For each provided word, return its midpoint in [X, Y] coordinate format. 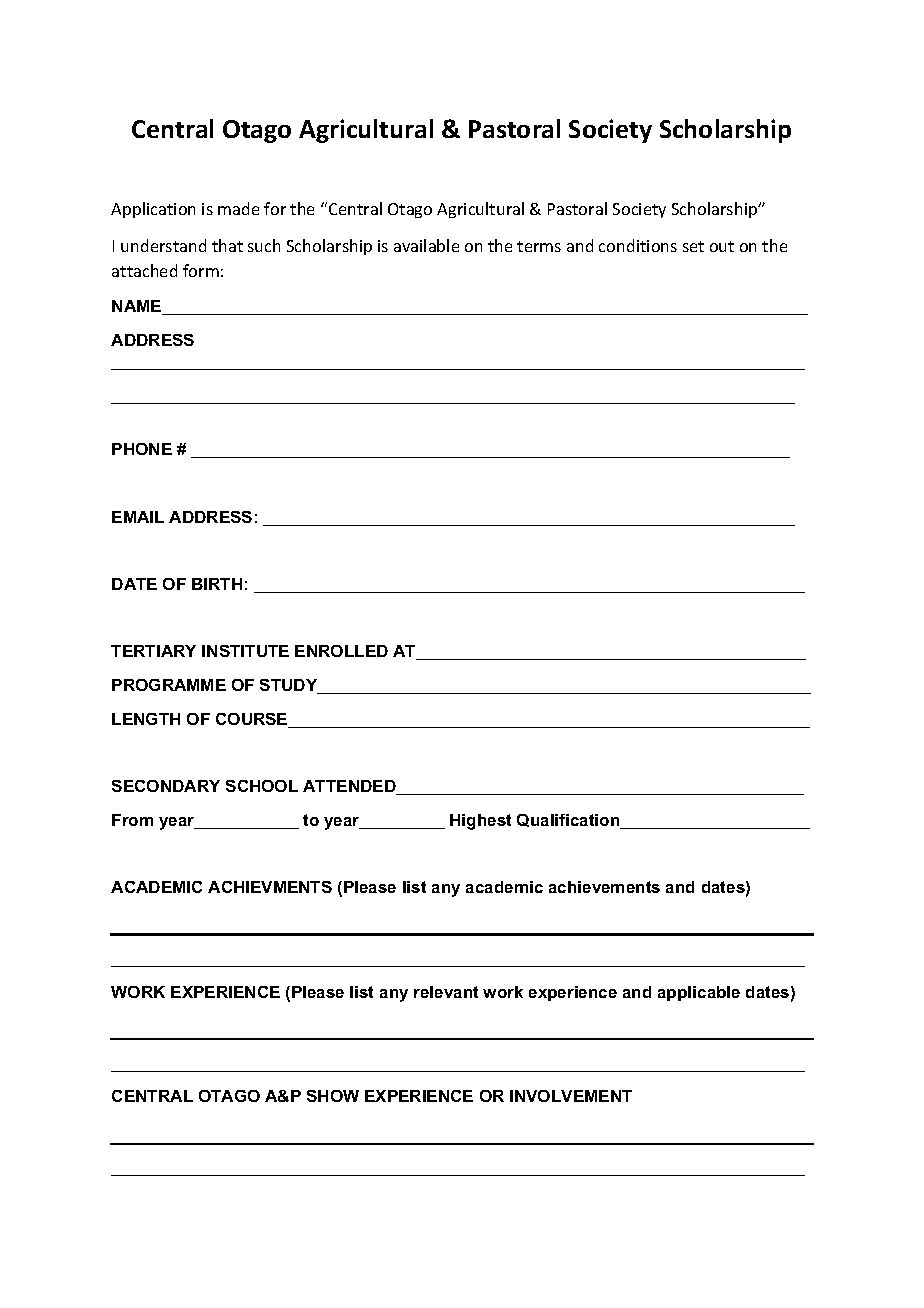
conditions [638, 245]
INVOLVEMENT [571, 1096]
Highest [480, 822]
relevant [446, 992]
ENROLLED [341, 651]
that [227, 245]
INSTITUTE [245, 651]
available [426, 245]
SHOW [333, 1096]
